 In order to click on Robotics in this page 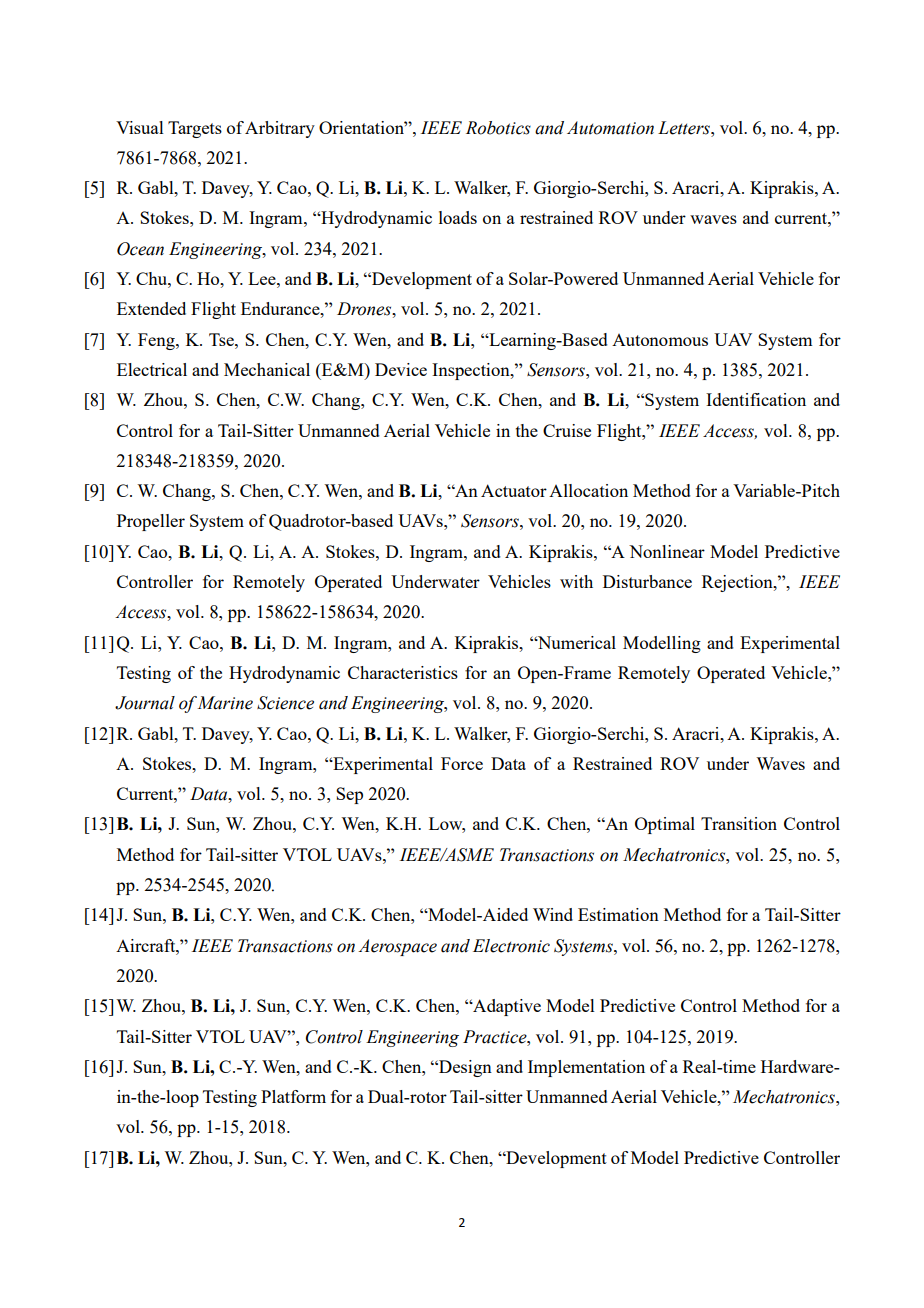, I will do `click(498, 128)`.
